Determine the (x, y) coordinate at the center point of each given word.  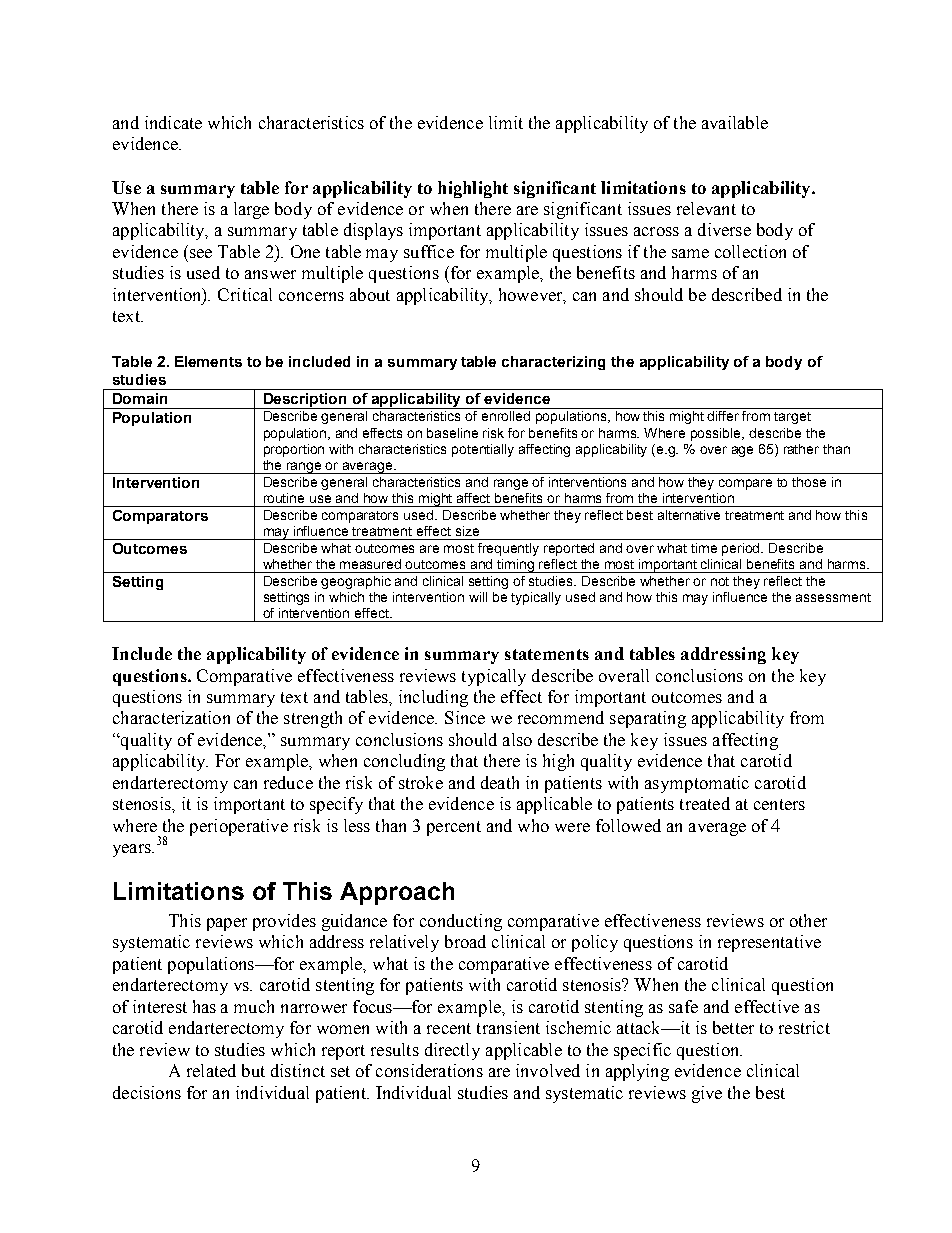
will (478, 597)
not (720, 581)
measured (370, 564)
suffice (429, 251)
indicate (173, 122)
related (211, 1070)
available (735, 122)
